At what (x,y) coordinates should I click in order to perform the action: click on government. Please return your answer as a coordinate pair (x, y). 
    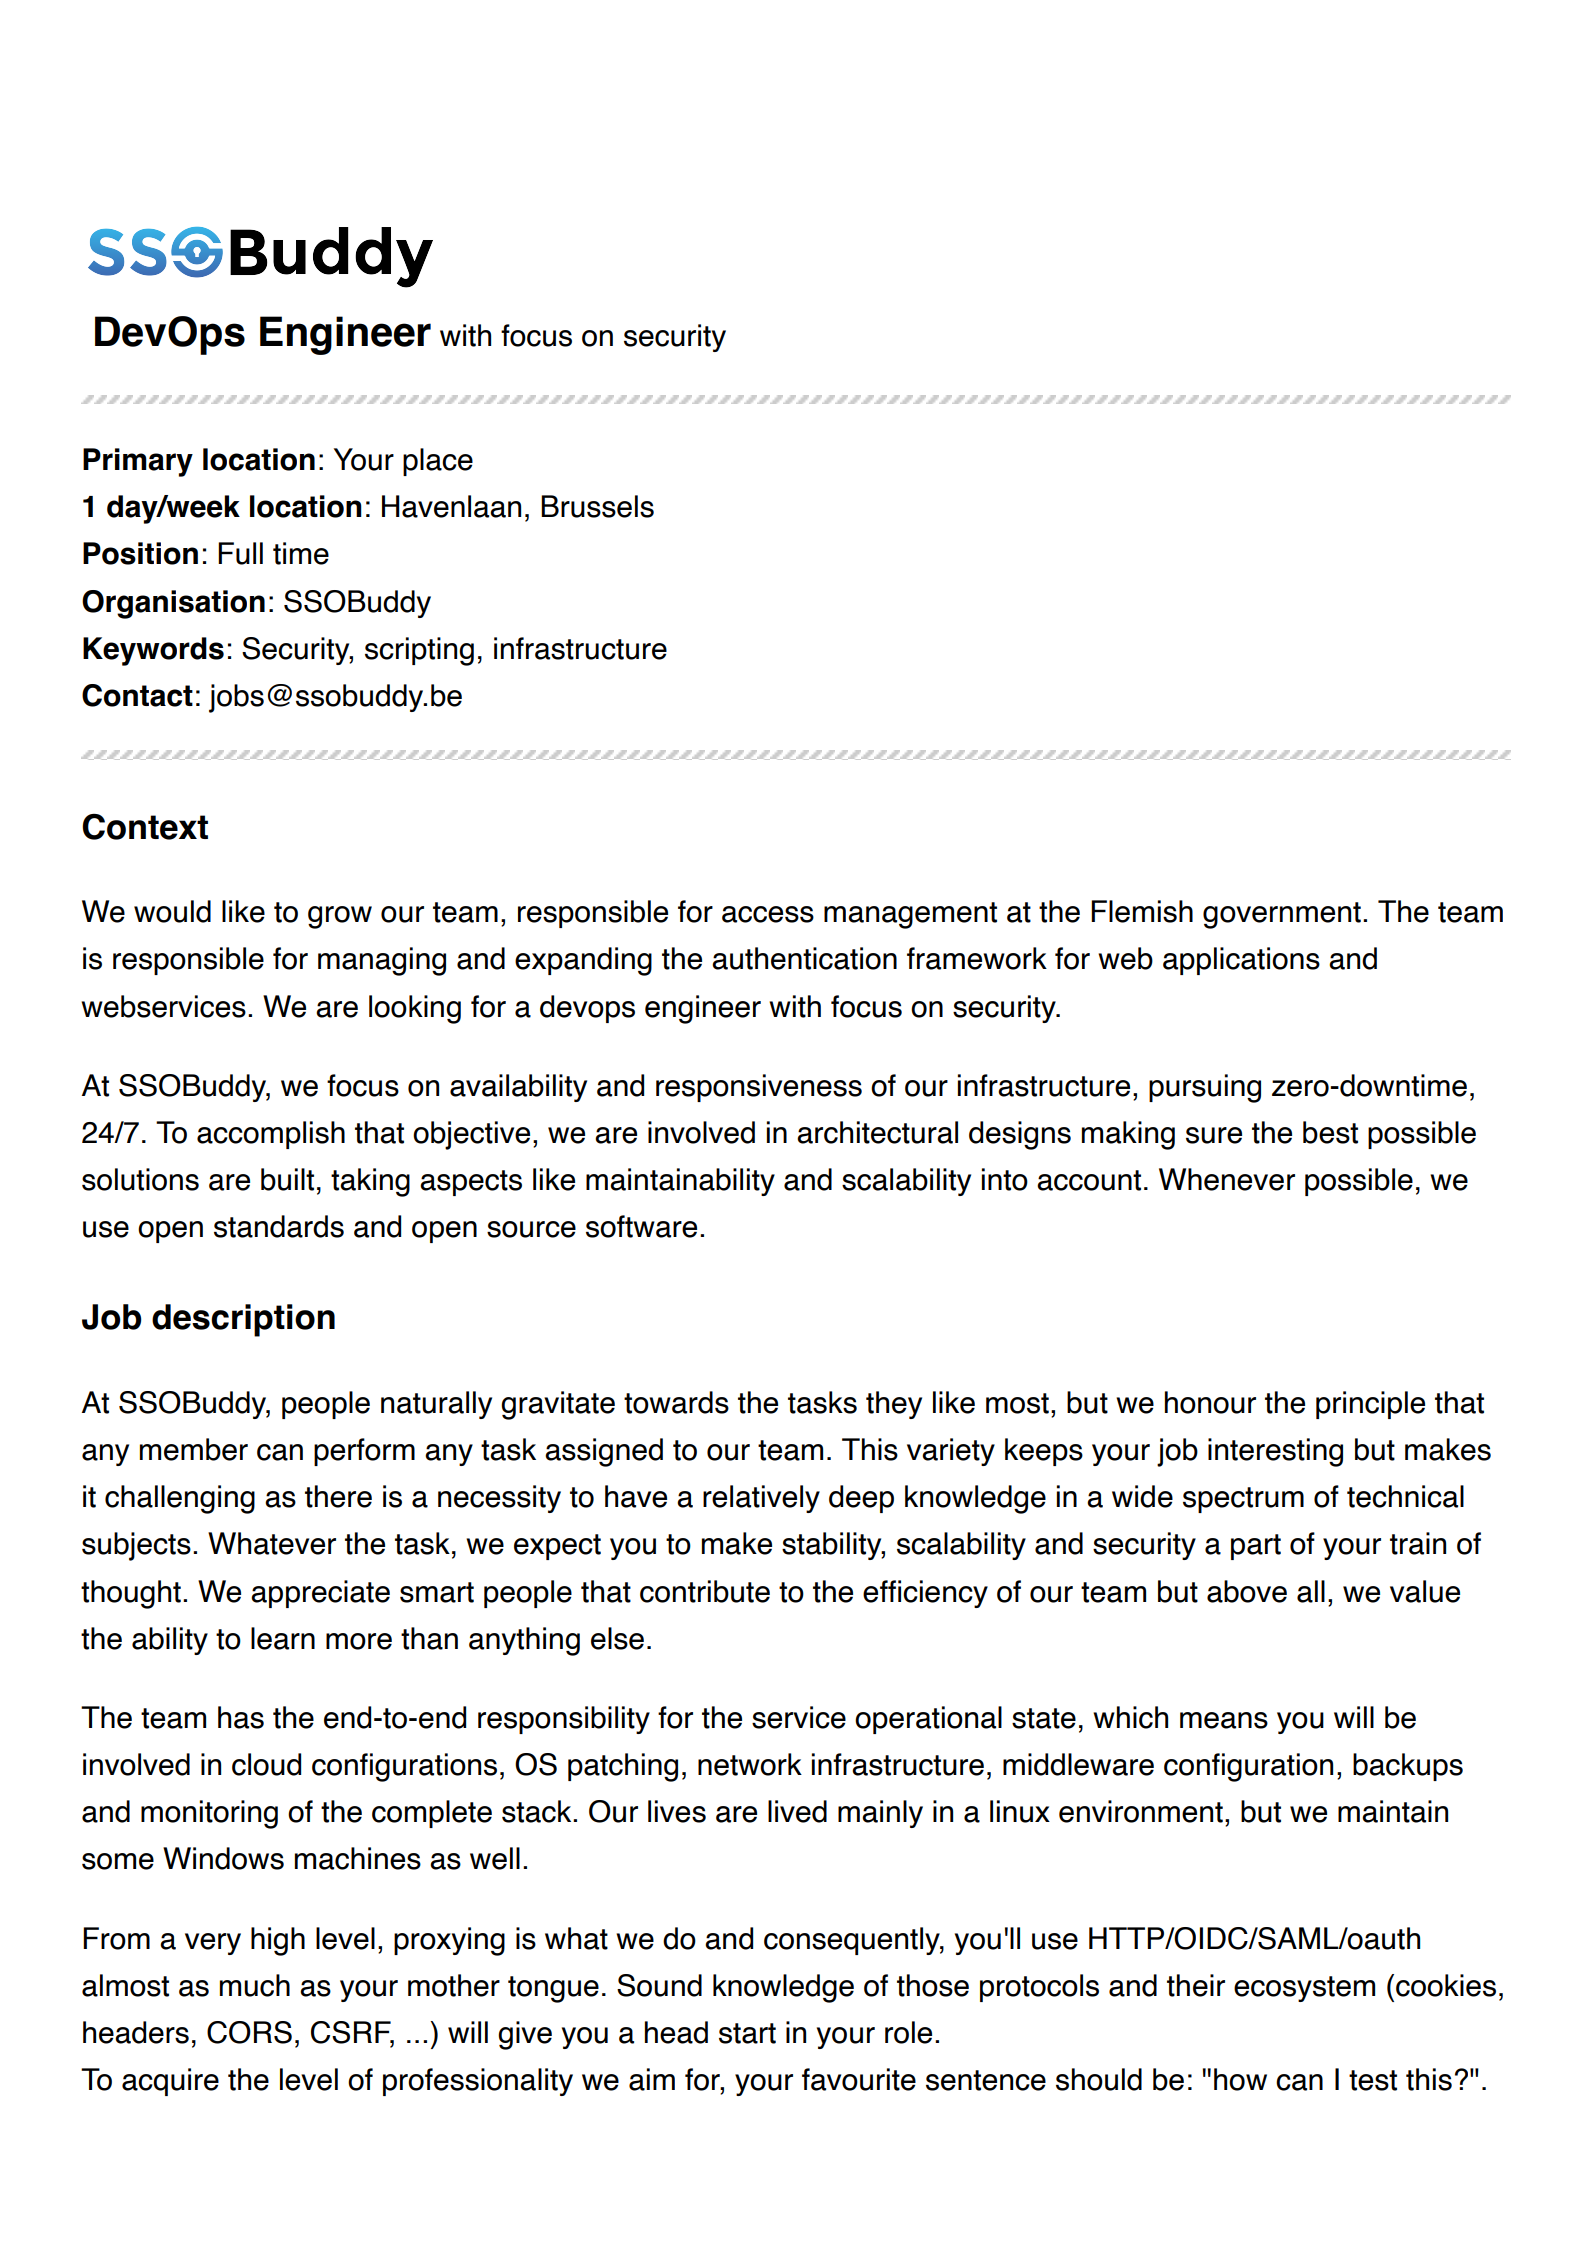
    Looking at the image, I should click on (1282, 915).
